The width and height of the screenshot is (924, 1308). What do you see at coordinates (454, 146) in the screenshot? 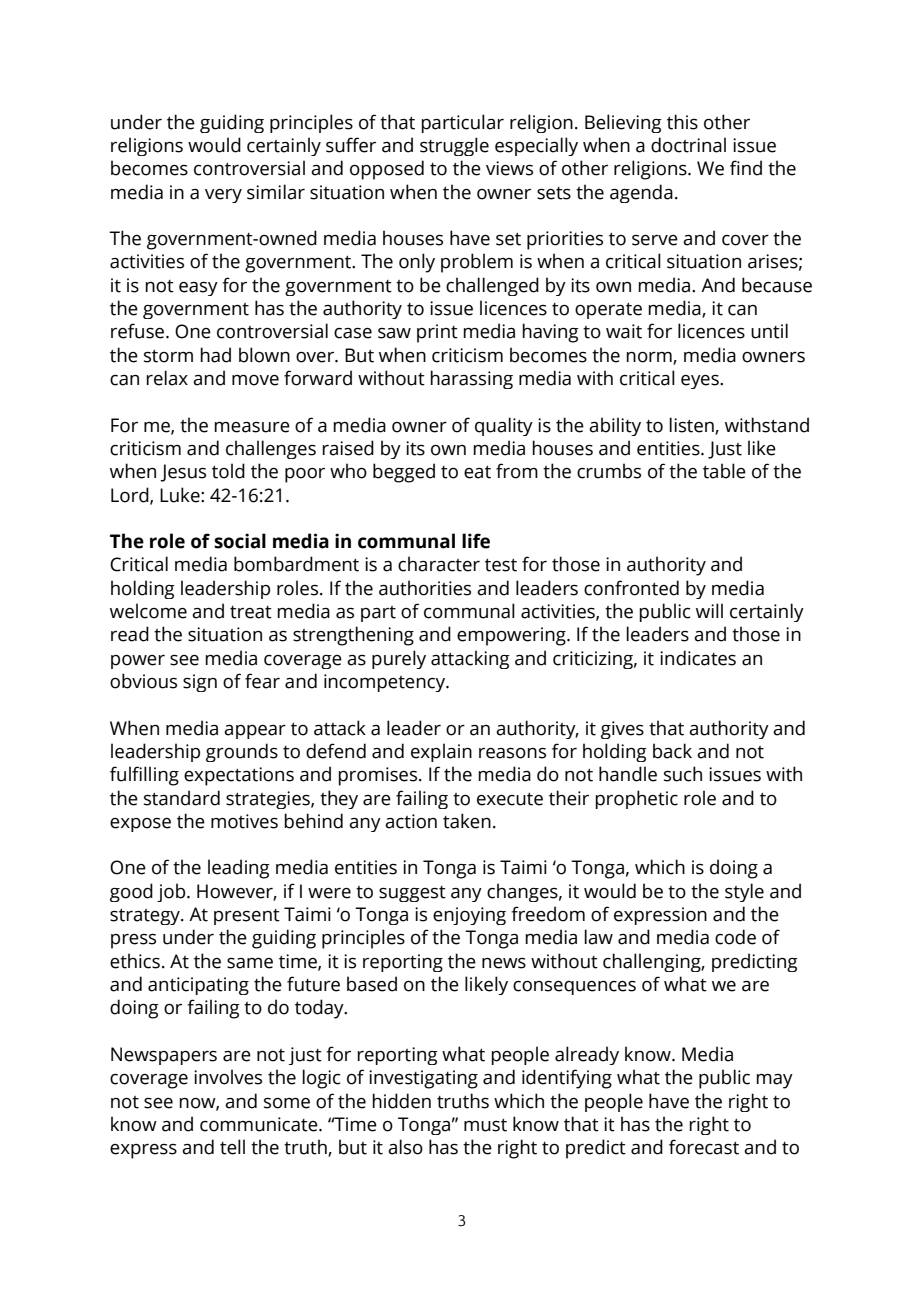
I see `struggle` at bounding box center [454, 146].
